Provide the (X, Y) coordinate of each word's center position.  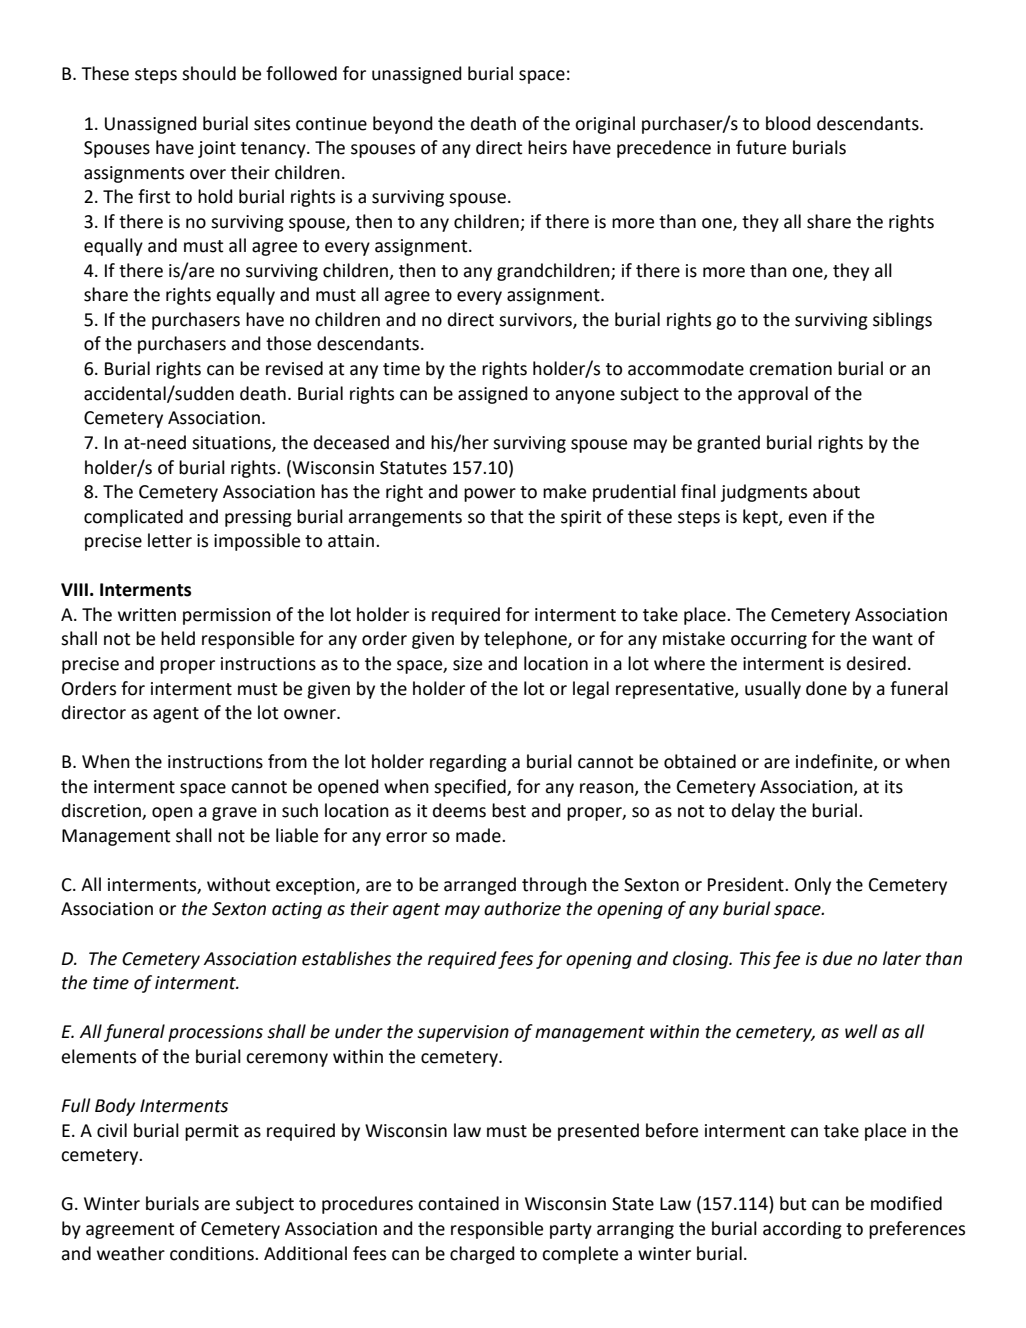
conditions (213, 1253)
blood (788, 123)
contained (458, 1203)
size (467, 664)
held (178, 638)
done (826, 688)
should (209, 73)
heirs (547, 147)
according (802, 1230)
